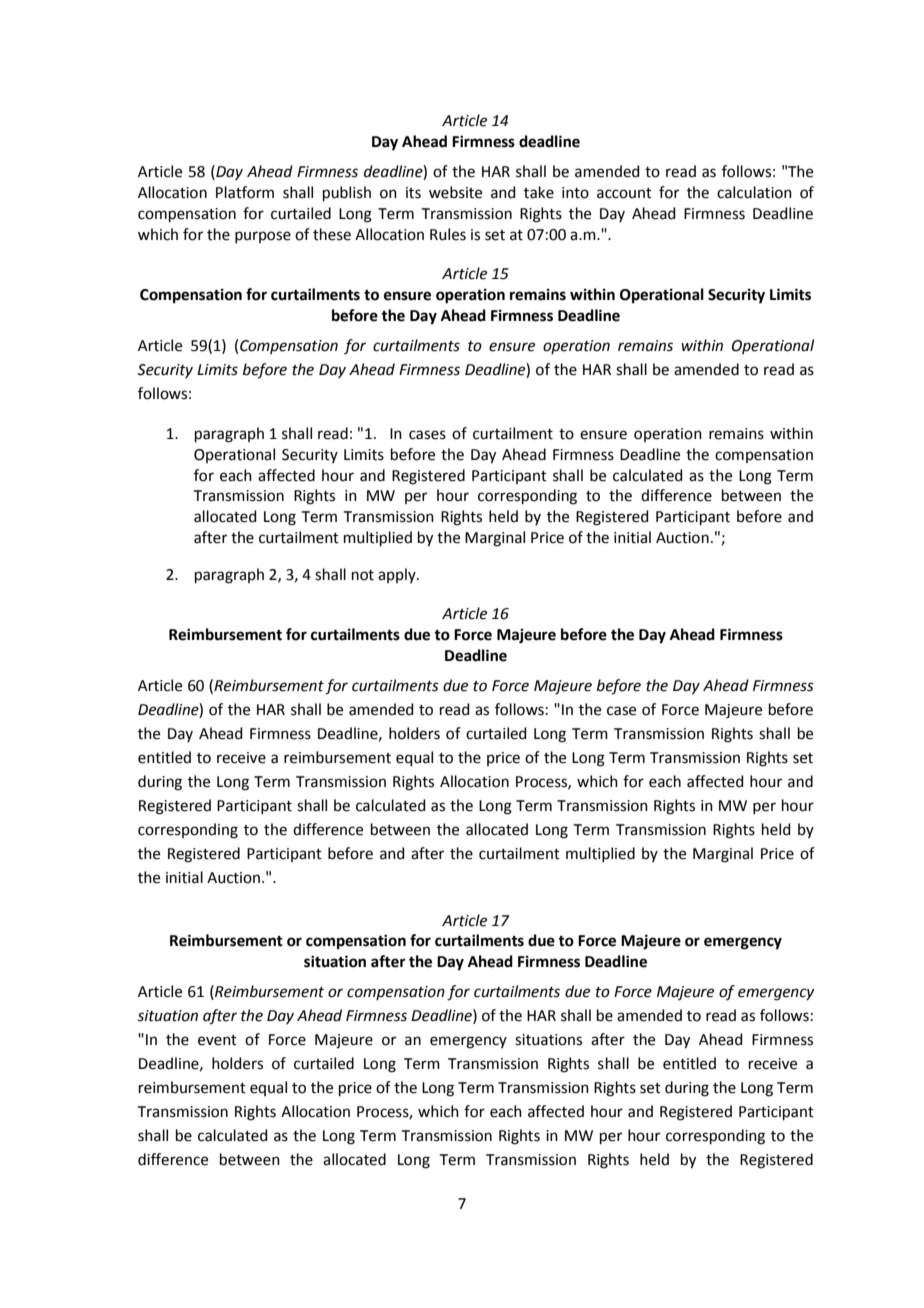  Describe the element at coordinates (217, 1040) in the screenshot. I see `event` at that location.
